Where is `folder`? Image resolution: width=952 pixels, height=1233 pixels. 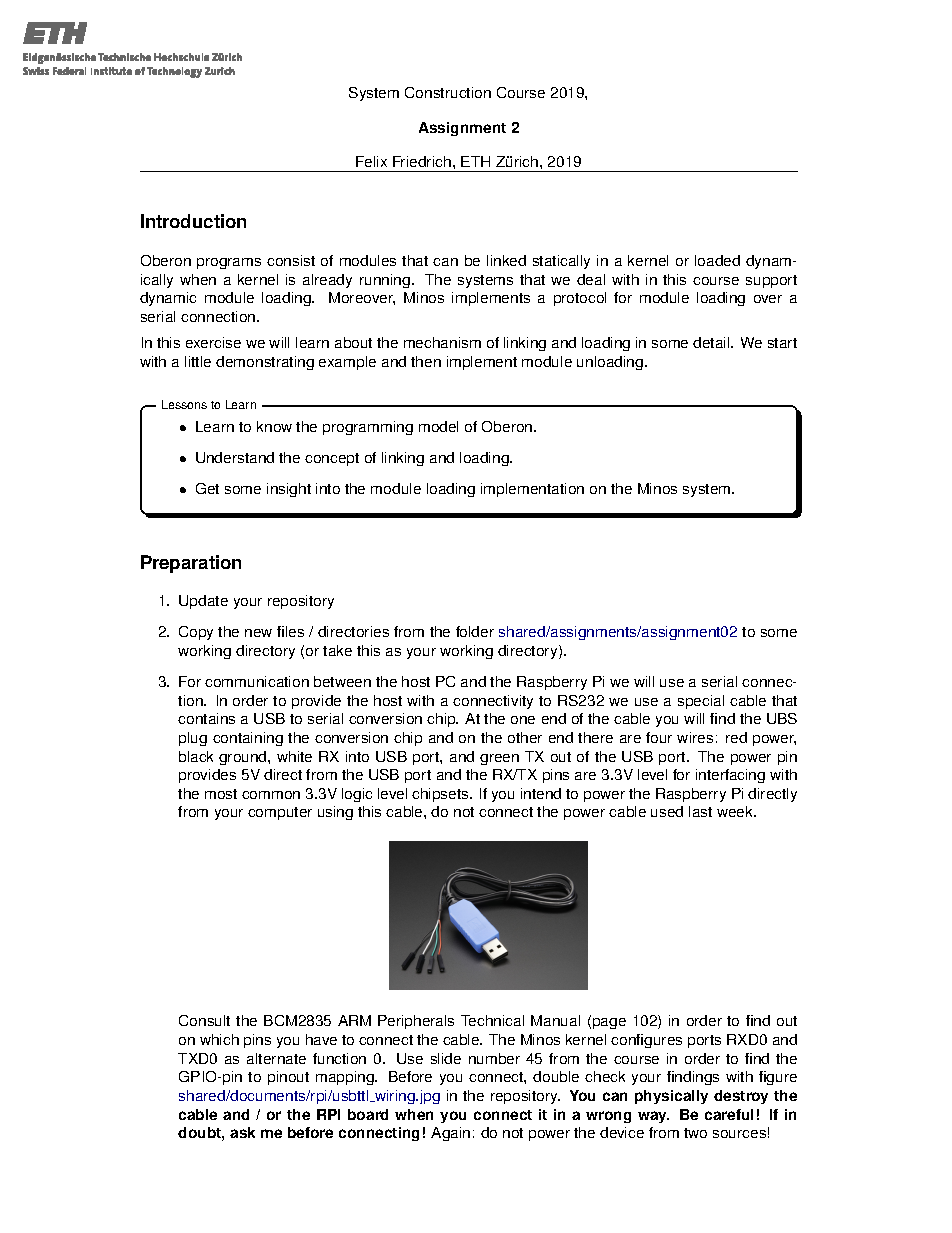
folder is located at coordinates (475, 631).
